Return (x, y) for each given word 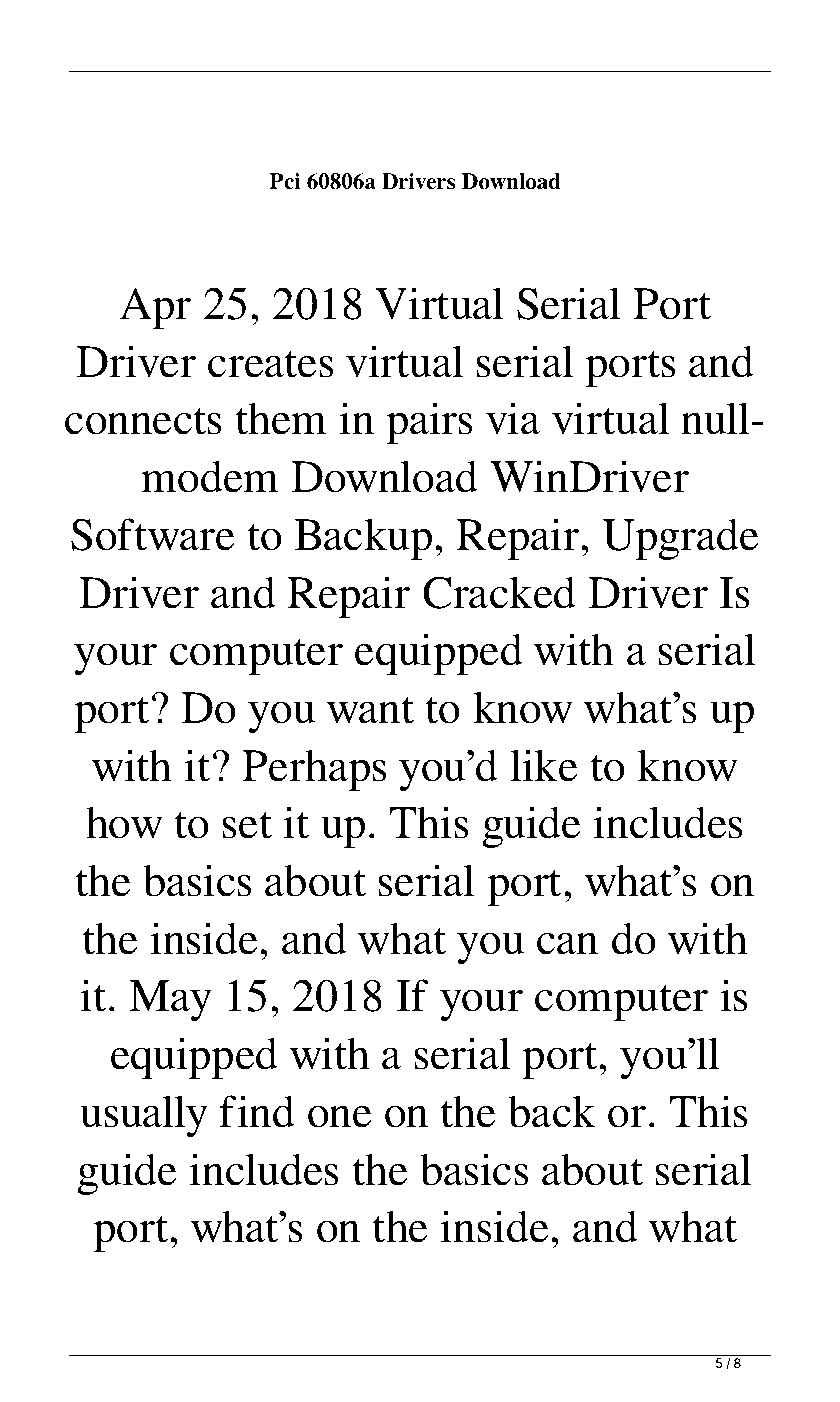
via (513, 418)
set (247, 825)
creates (271, 364)
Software (153, 534)
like (544, 765)
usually (144, 1116)
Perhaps (314, 770)
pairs (429, 423)
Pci (285, 181)
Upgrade (681, 539)
